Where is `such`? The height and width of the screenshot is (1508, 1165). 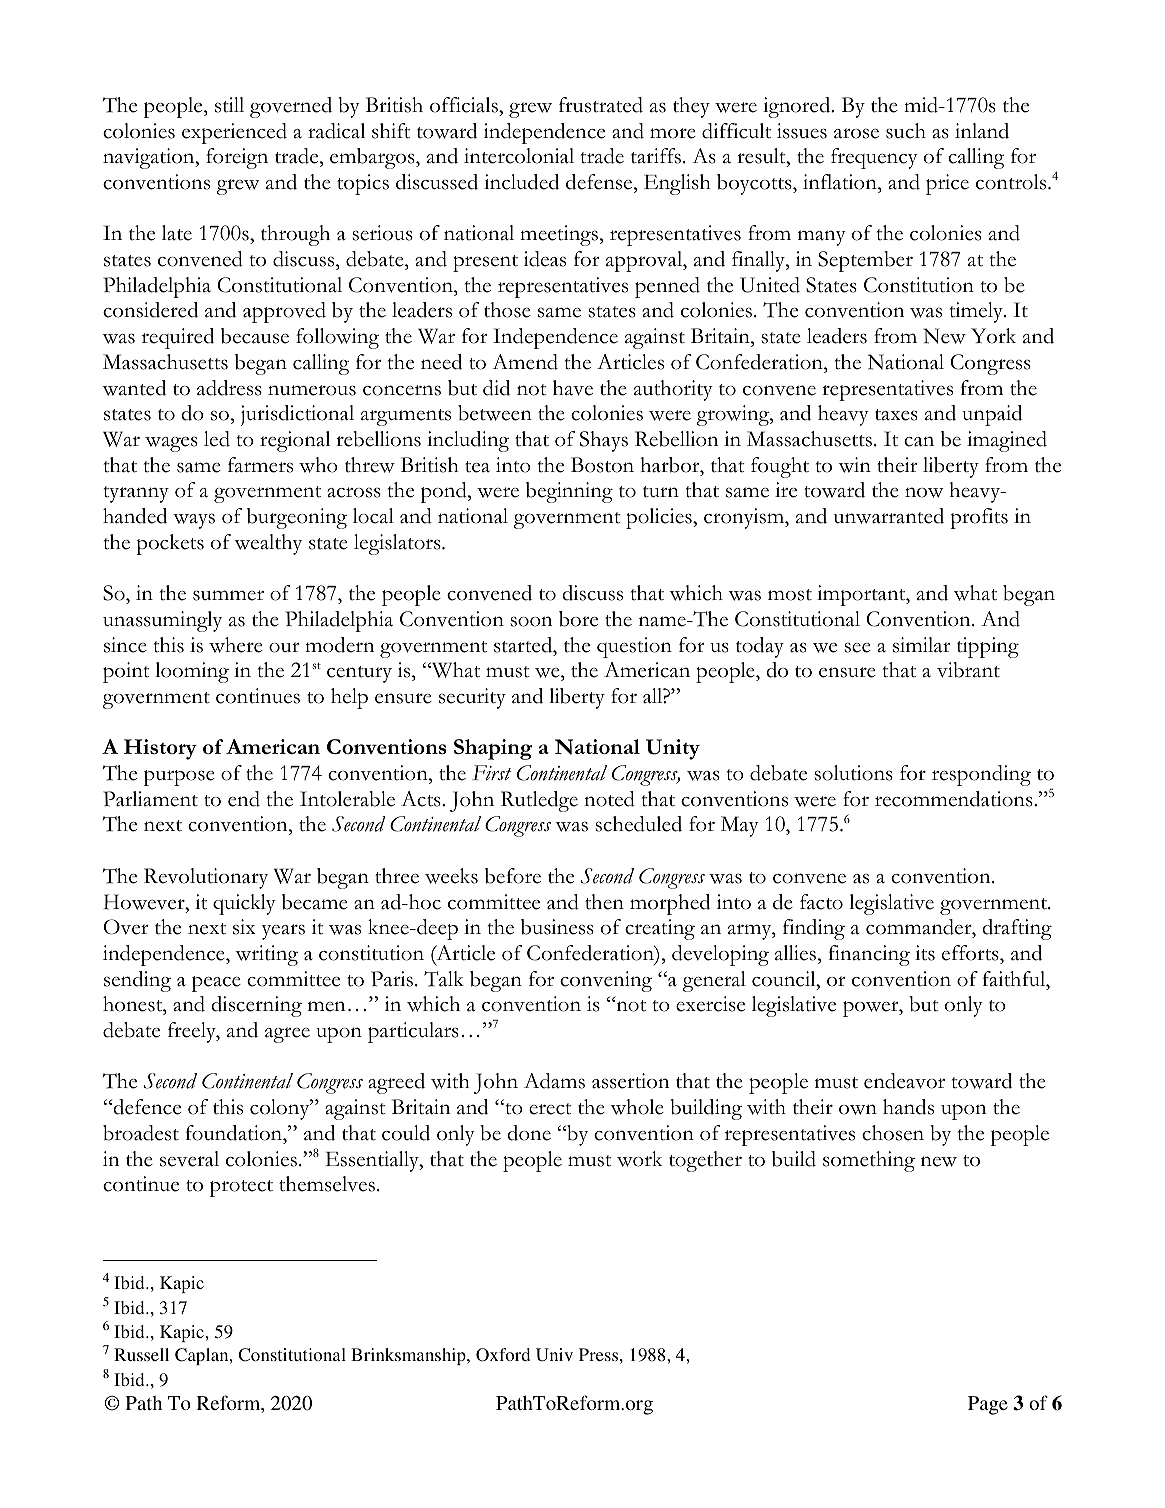 such is located at coordinates (906, 131).
